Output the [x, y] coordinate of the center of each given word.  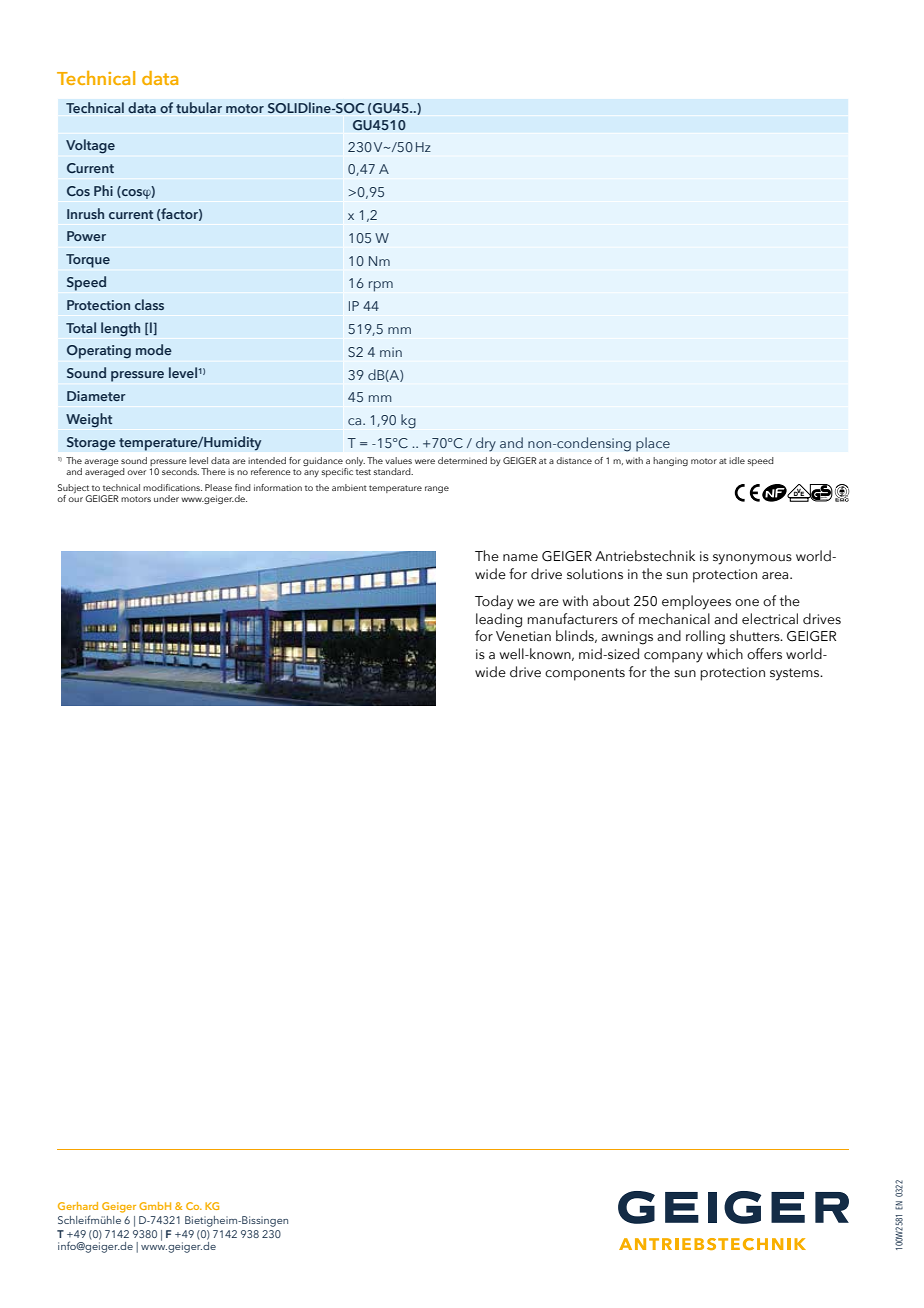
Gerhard [78, 1206]
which [725, 654]
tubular [199, 108]
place [653, 444]
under [166, 498]
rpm [381, 286]
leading [499, 620]
